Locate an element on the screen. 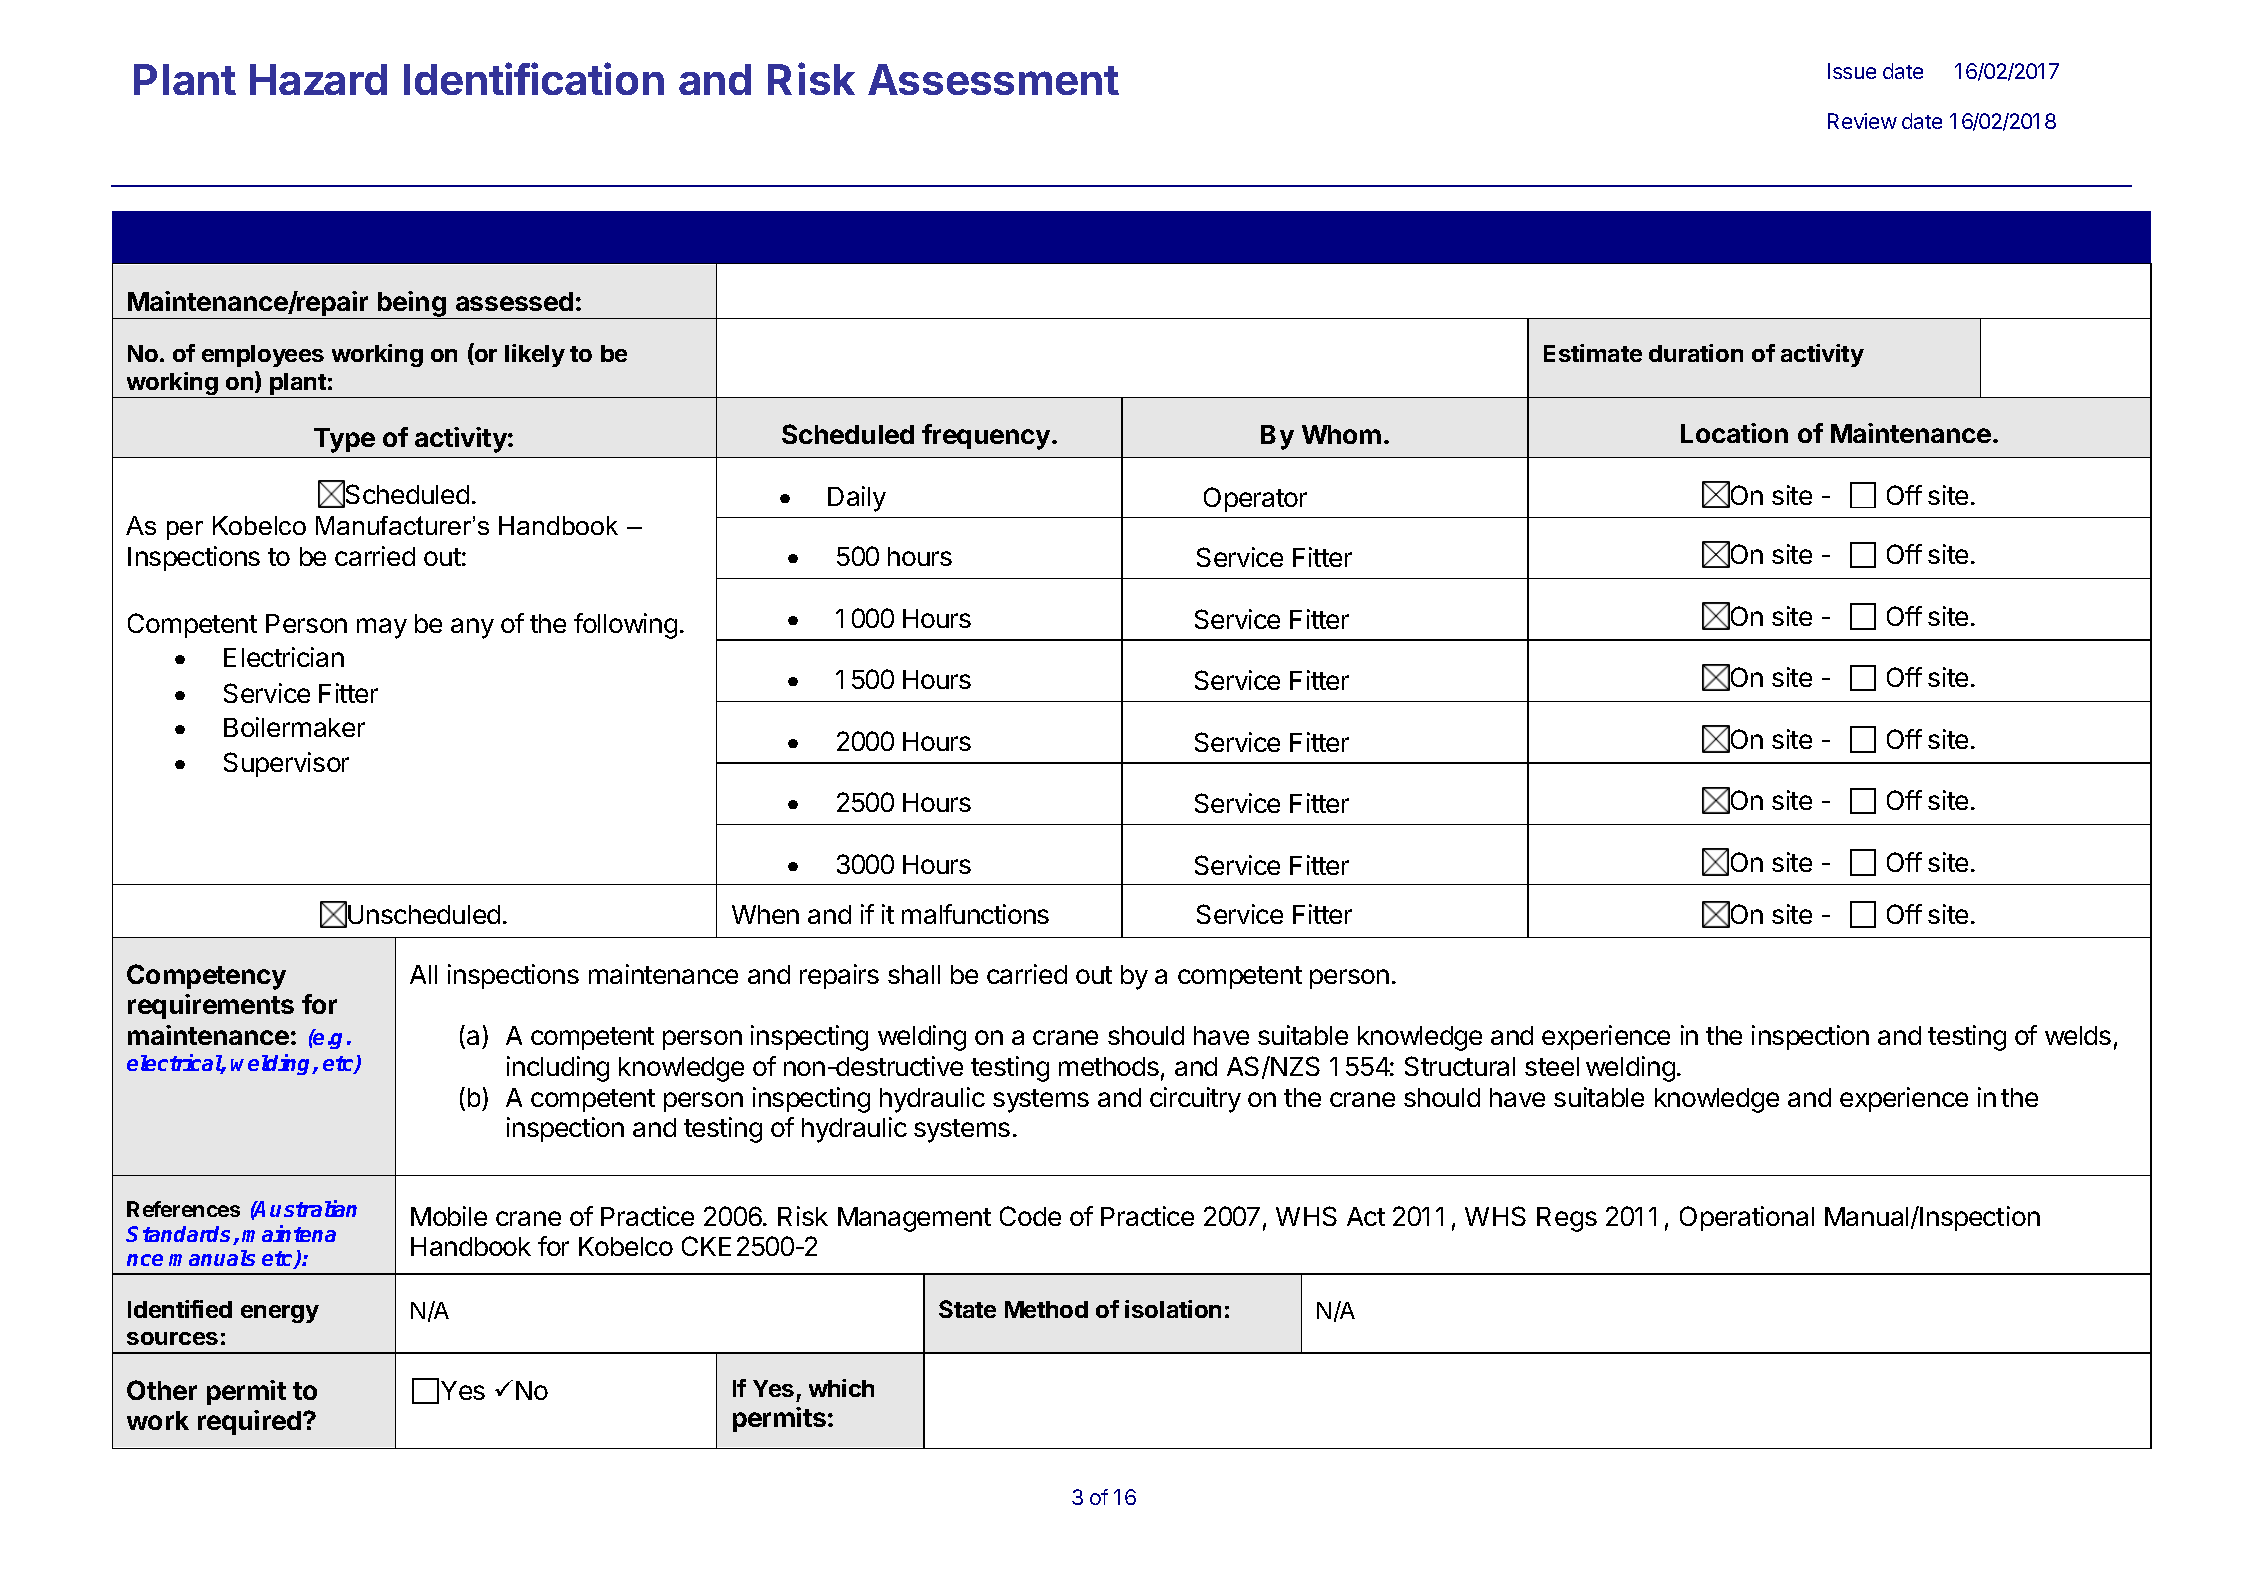 This screenshot has height=1585, width=2243. malfunctions is located at coordinates (975, 914).
